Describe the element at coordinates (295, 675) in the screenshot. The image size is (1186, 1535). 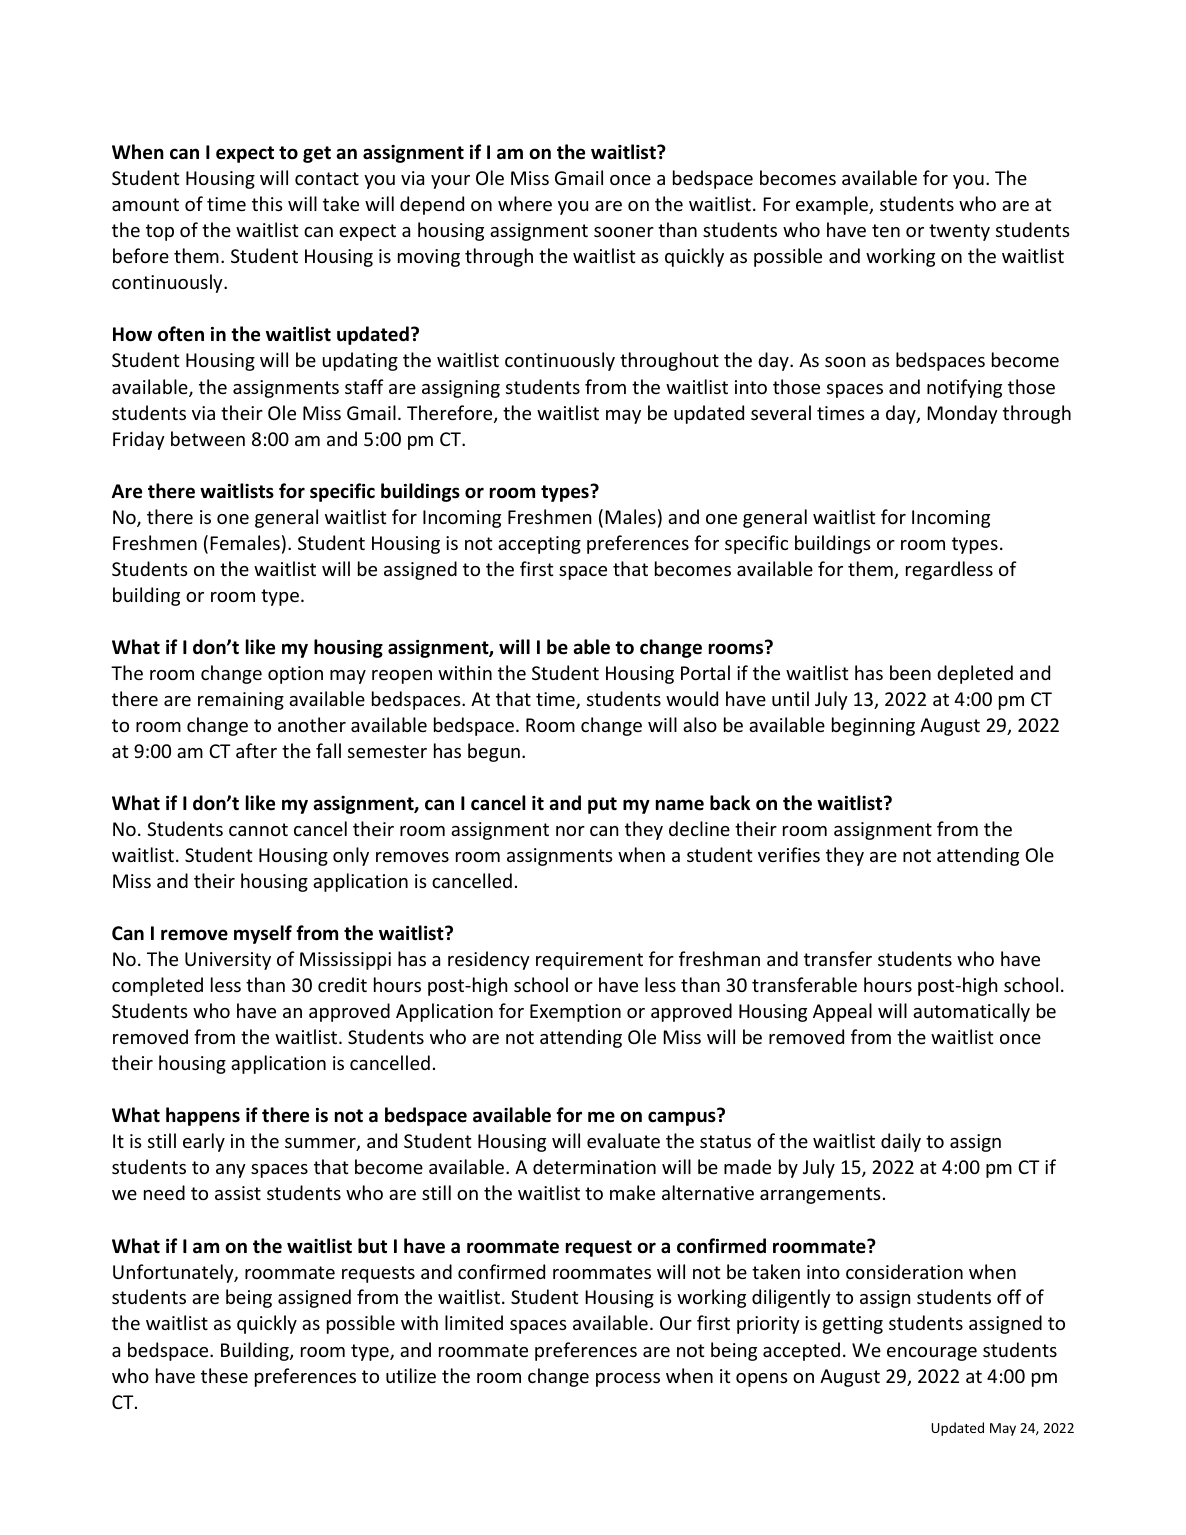
I see `option` at that location.
